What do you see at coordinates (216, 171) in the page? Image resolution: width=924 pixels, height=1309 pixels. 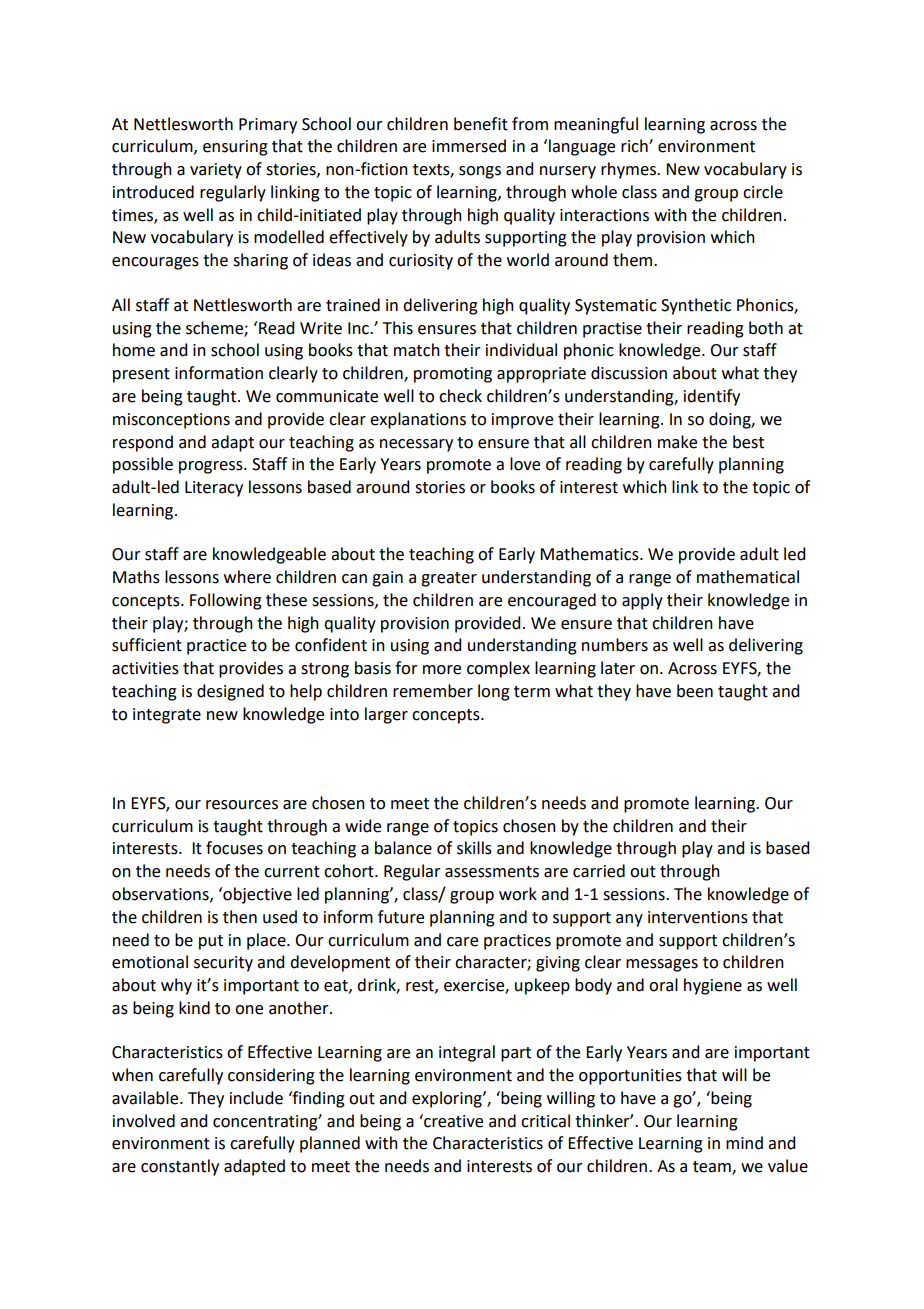 I see `variety` at bounding box center [216, 171].
